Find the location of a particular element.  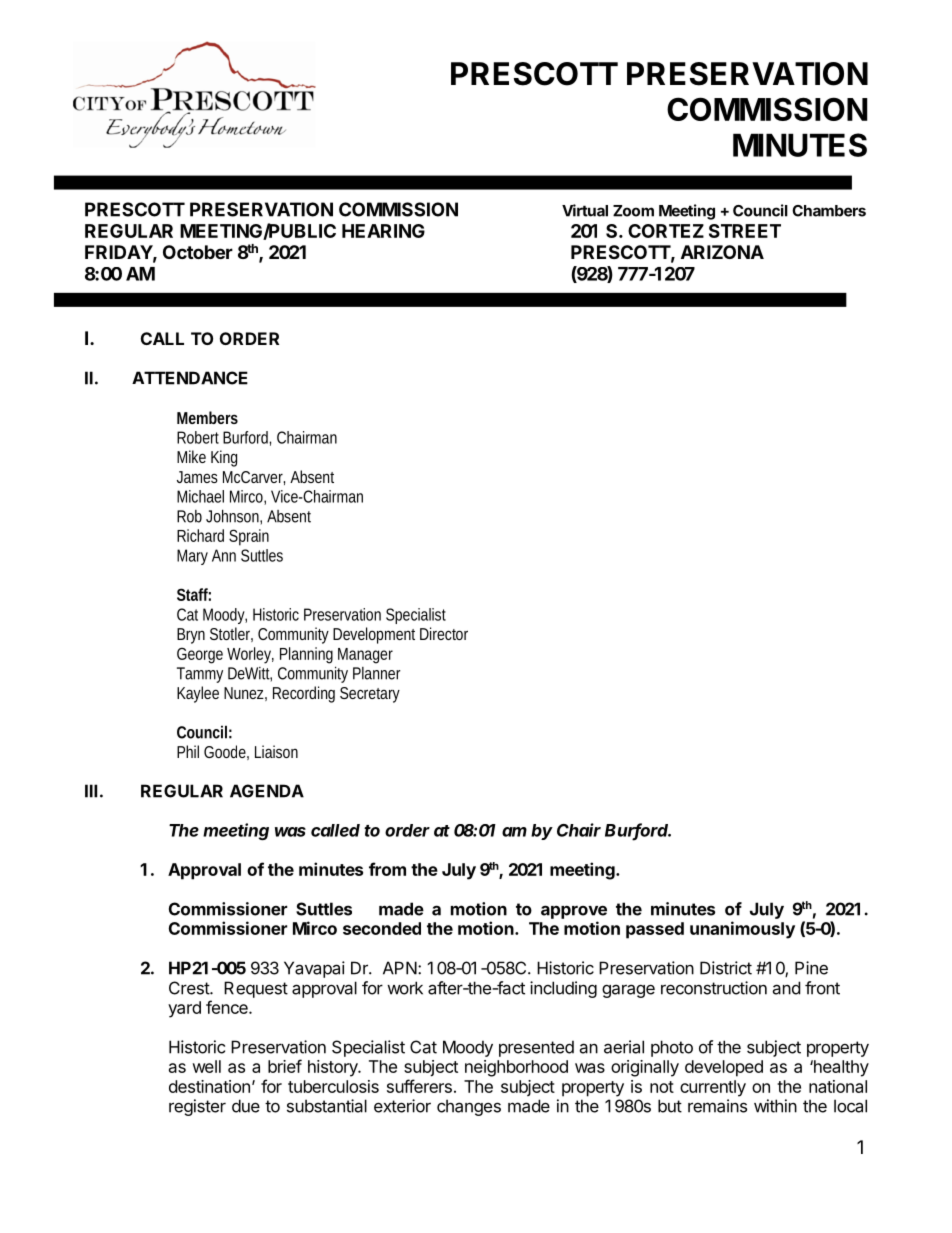

destination is located at coordinates (209, 1086).
